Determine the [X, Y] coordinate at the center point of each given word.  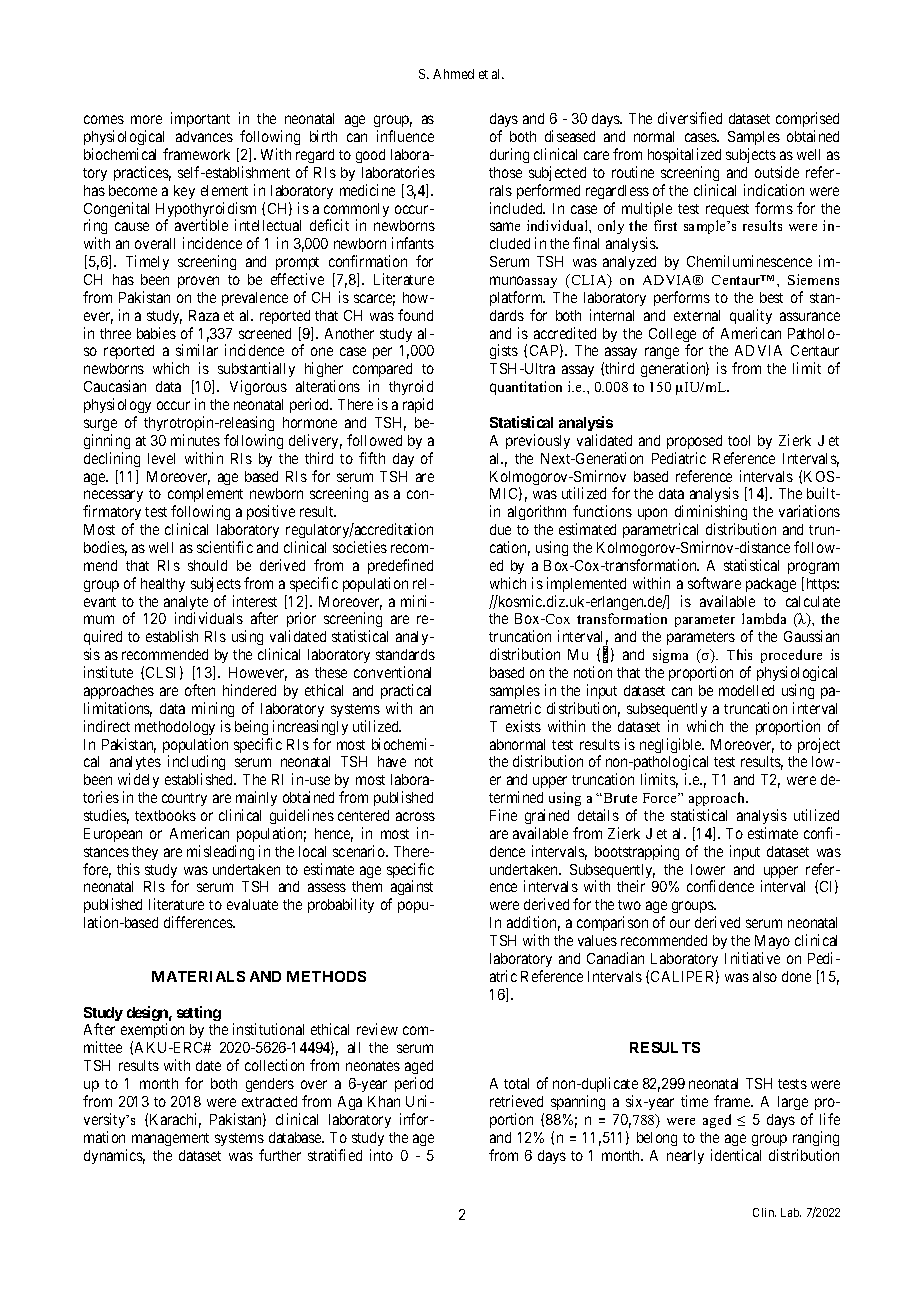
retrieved [516, 1101]
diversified [690, 118]
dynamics [114, 1156]
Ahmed [453, 74]
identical [736, 1155]
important [200, 119]
